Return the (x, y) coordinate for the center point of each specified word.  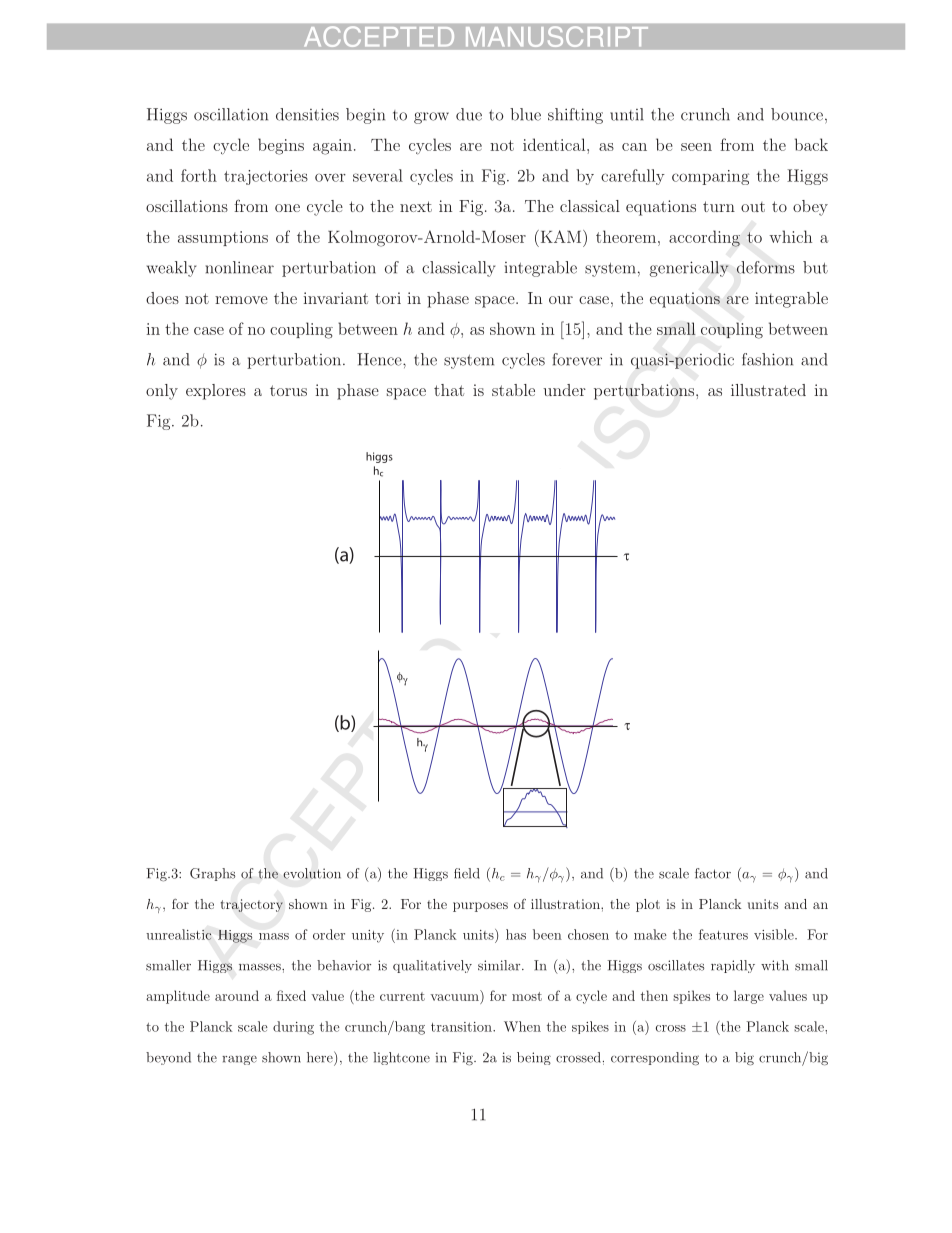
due (469, 114)
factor (713, 873)
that (449, 390)
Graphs (212, 874)
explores (216, 392)
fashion (767, 359)
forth (199, 175)
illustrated (768, 390)
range (239, 1060)
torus (288, 390)
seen (696, 147)
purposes (480, 907)
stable (513, 390)
